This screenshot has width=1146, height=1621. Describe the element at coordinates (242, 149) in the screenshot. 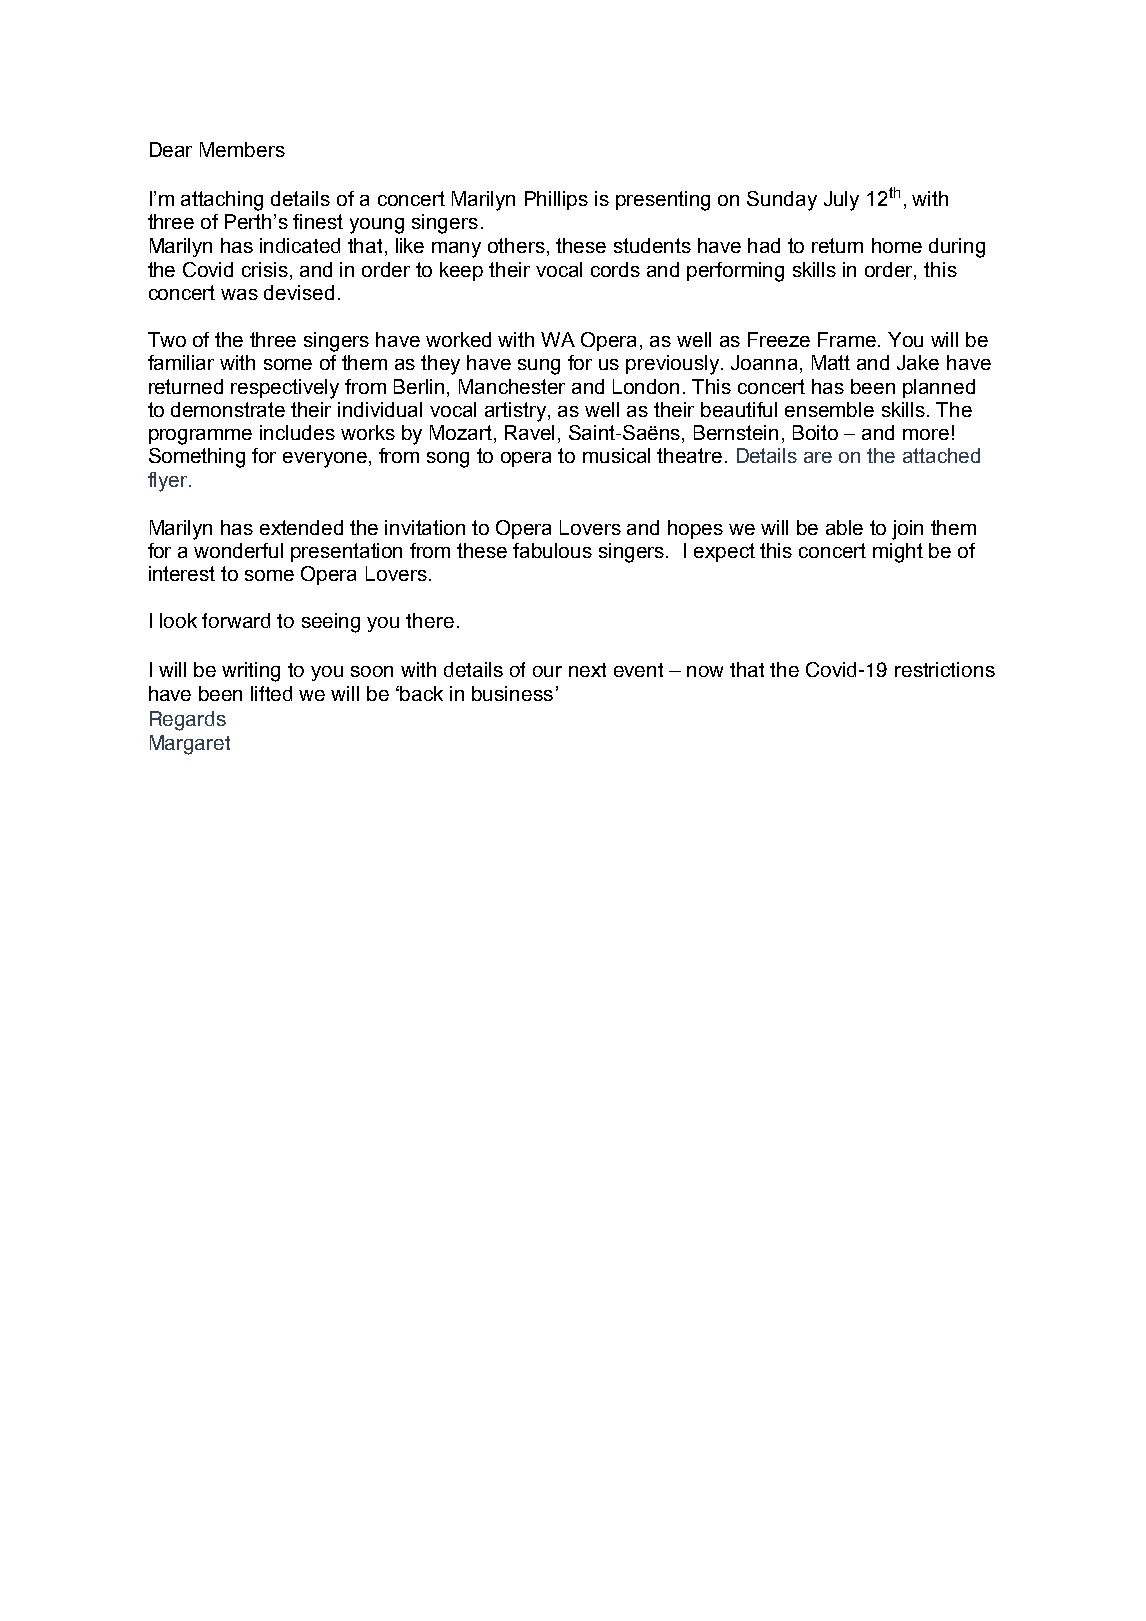

I see `Members` at that location.
